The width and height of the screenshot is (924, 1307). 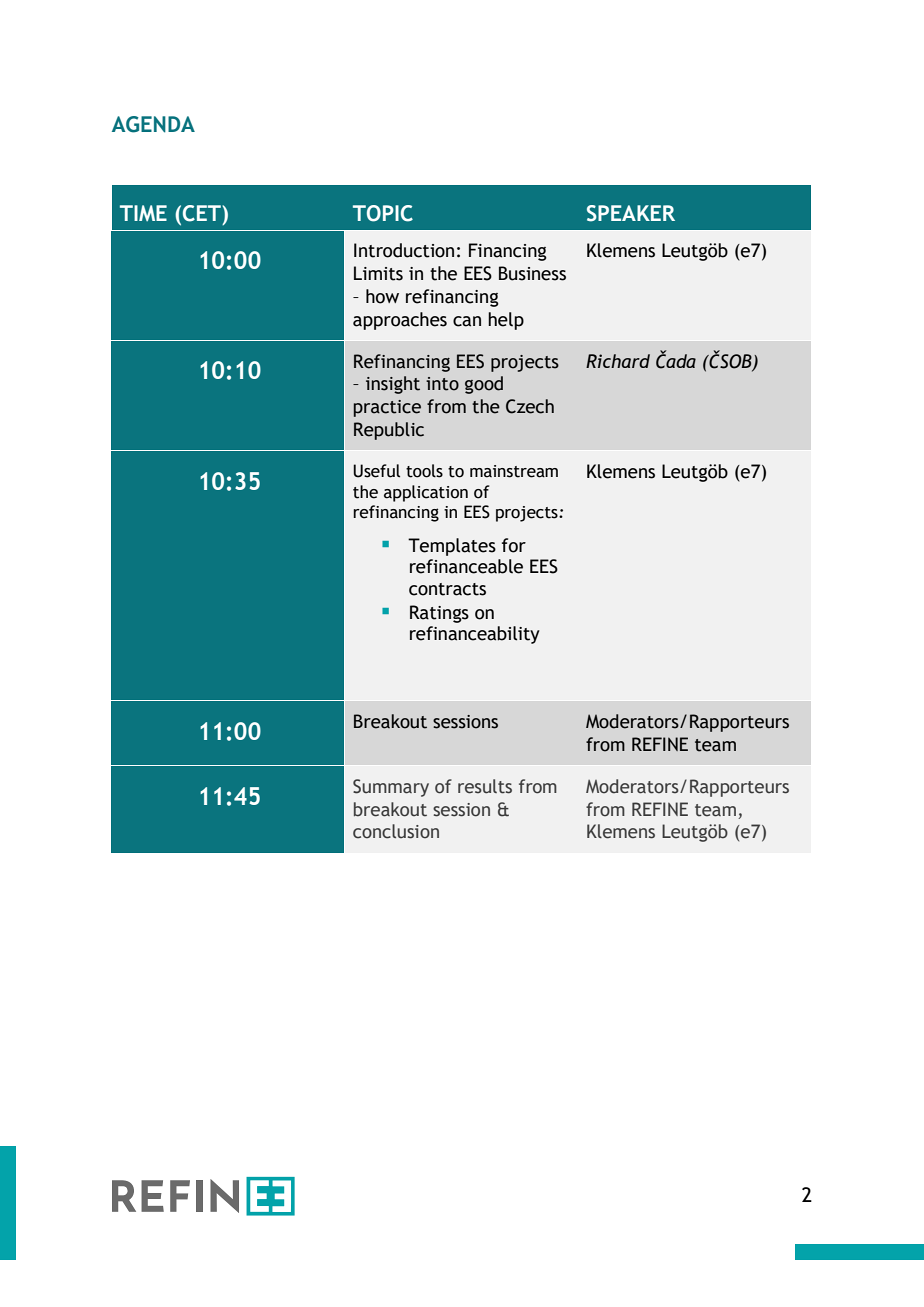 I want to click on AGENDA, so click(x=153, y=124).
